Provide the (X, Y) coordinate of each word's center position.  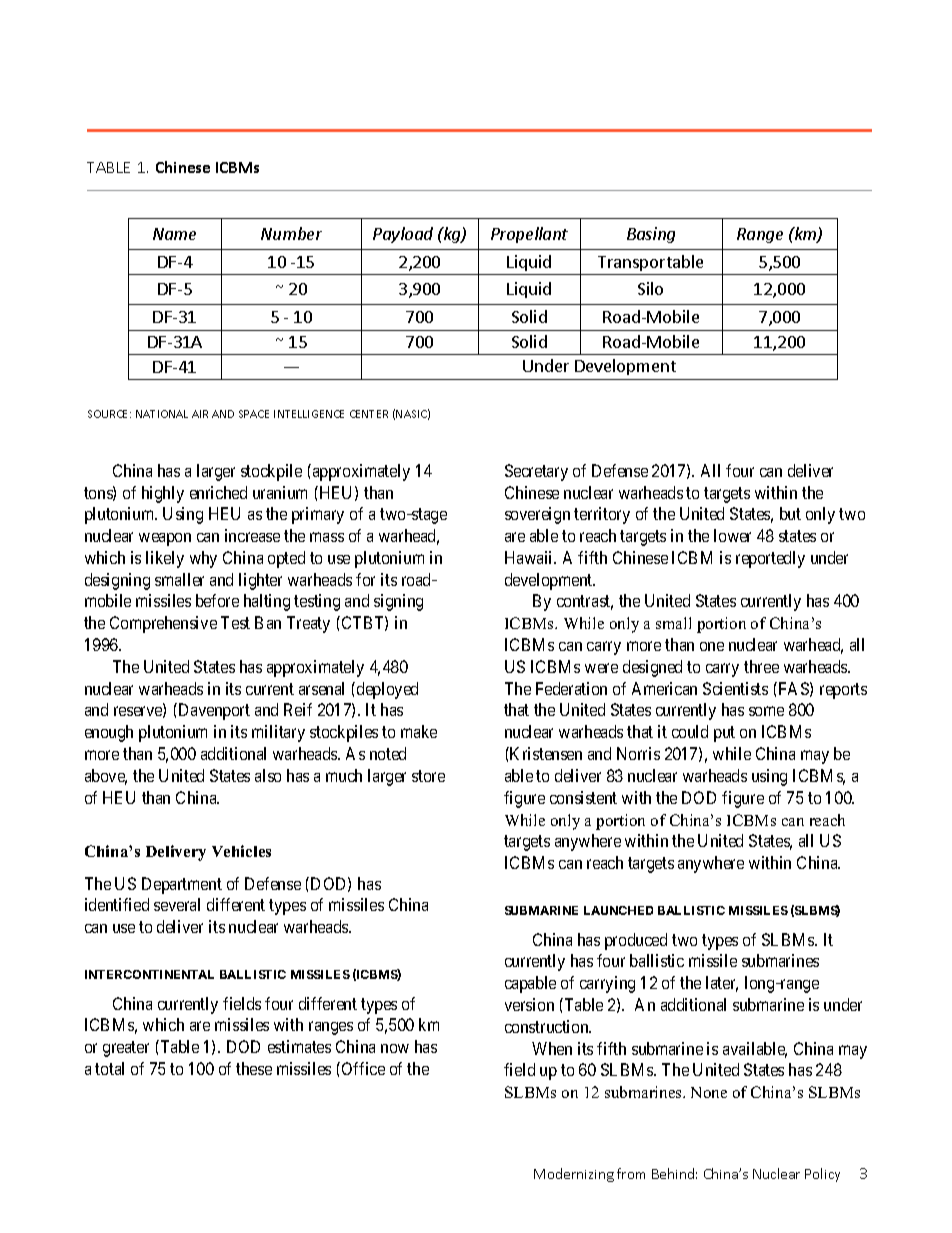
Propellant (529, 235)
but (790, 513)
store (428, 776)
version (529, 1004)
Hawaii (530, 557)
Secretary (536, 472)
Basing (651, 235)
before (217, 600)
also (268, 775)
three (761, 666)
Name (174, 234)
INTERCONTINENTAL (149, 974)
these (254, 1068)
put (724, 734)
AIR (200, 414)
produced (636, 941)
